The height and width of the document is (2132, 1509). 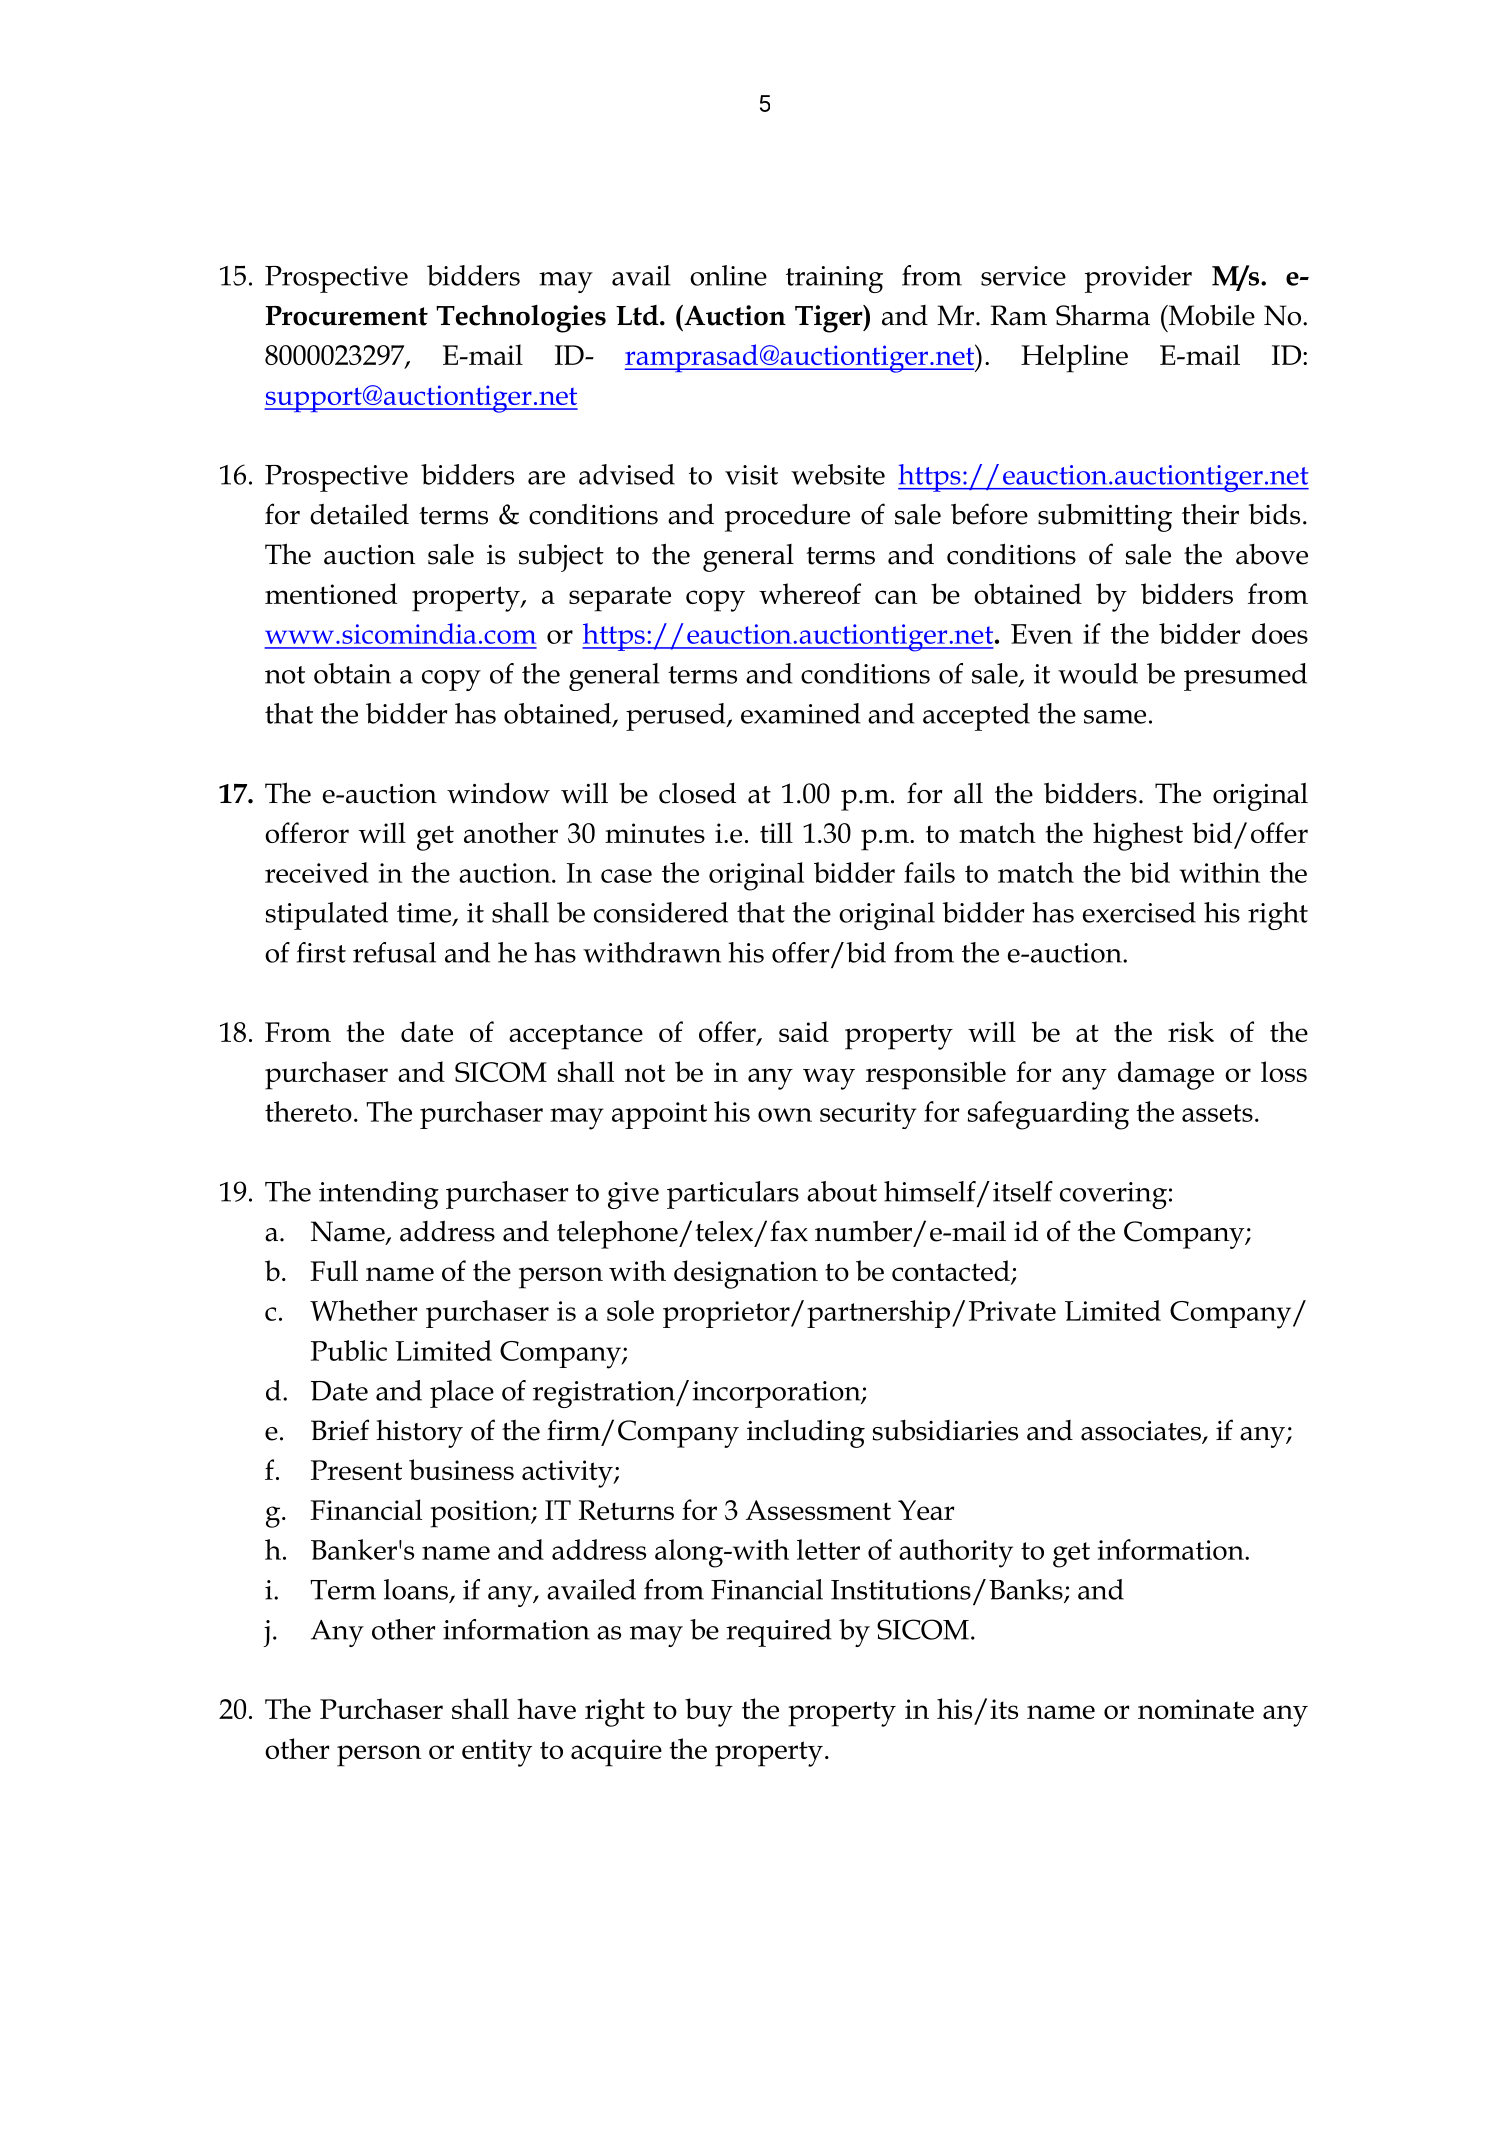 I want to click on Ltd, so click(x=638, y=315).
